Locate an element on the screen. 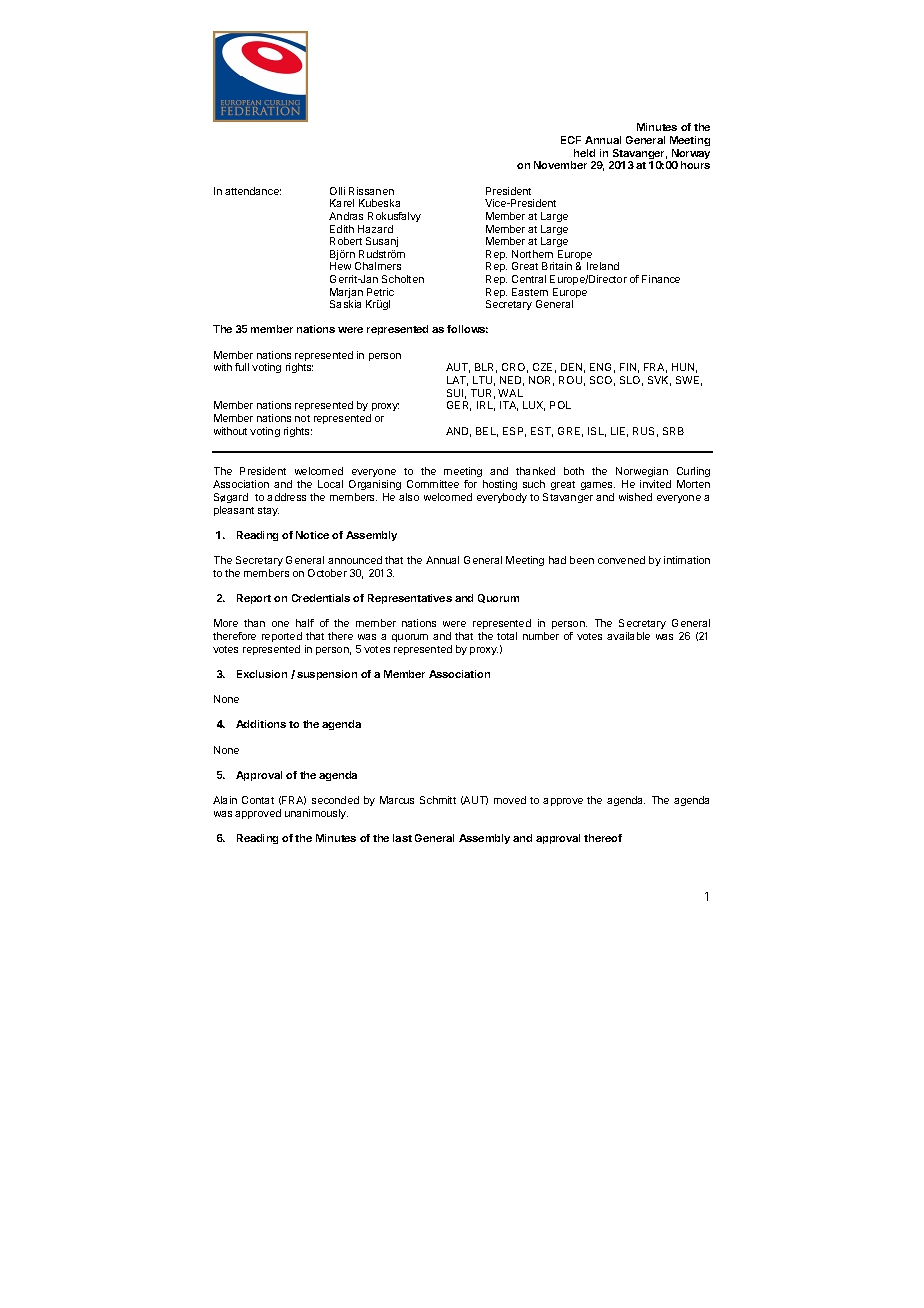  wished is located at coordinates (635, 497).
